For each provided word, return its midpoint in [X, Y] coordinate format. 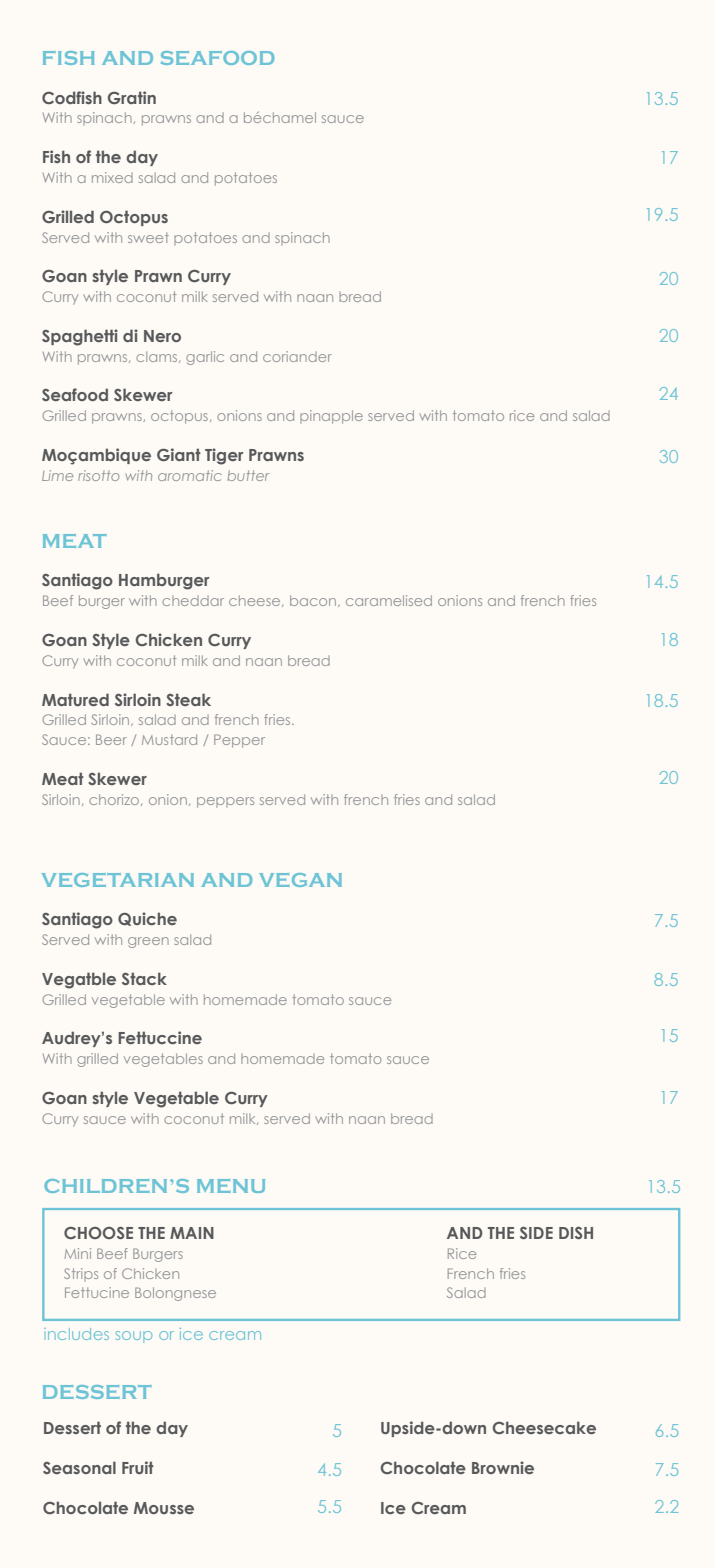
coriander [297, 356]
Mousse [164, 1508]
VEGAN [300, 880]
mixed [112, 177]
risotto [98, 475]
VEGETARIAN [118, 880]
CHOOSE [98, 1233]
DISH [576, 1233]
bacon [313, 600]
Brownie [503, 1467]
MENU [231, 1186]
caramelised [389, 600]
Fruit [138, 1467]
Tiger [224, 456]
